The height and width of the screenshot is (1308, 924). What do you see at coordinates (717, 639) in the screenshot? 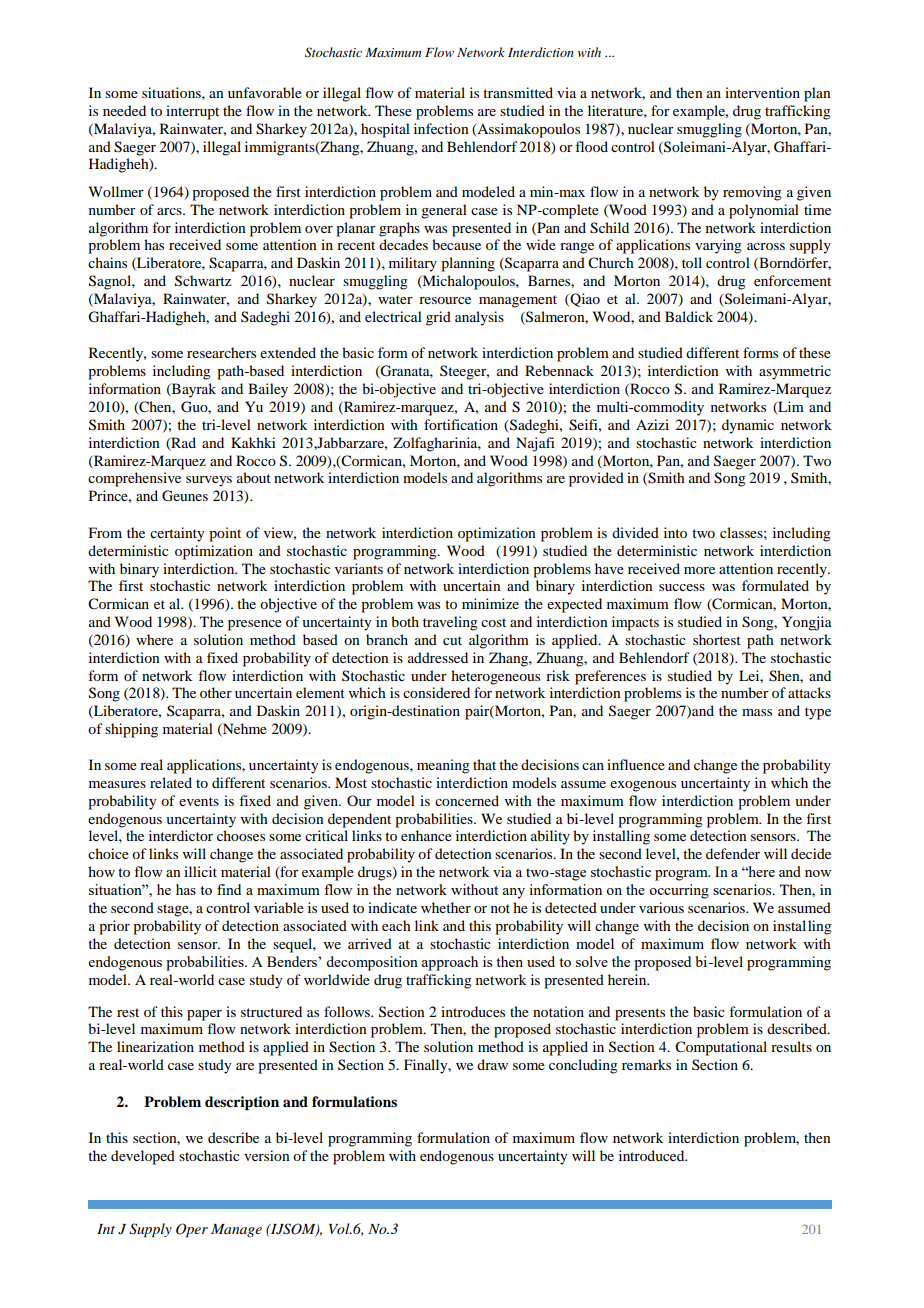
I see `shortest` at bounding box center [717, 639].
